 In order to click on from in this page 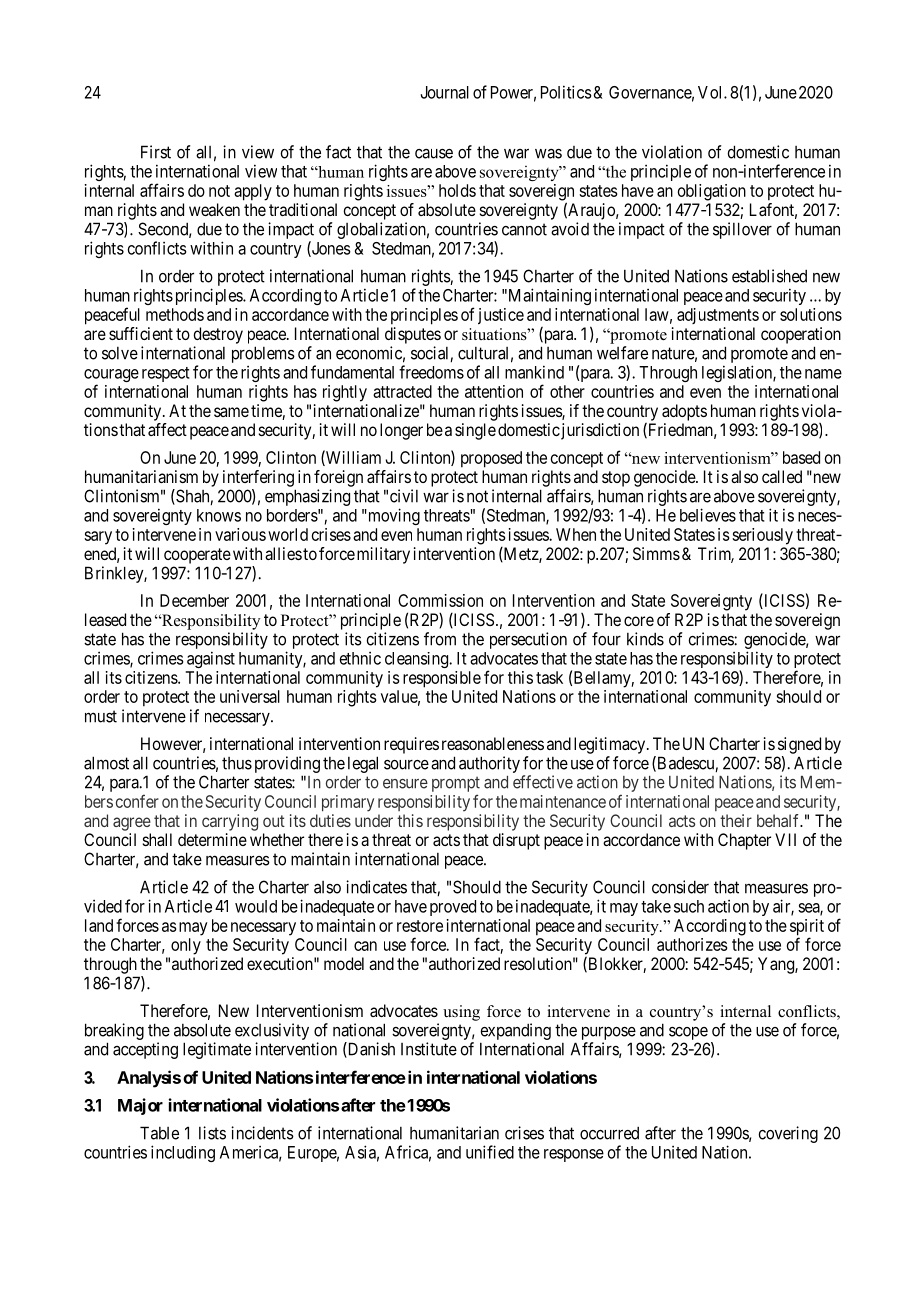, I will do `click(440, 639)`.
